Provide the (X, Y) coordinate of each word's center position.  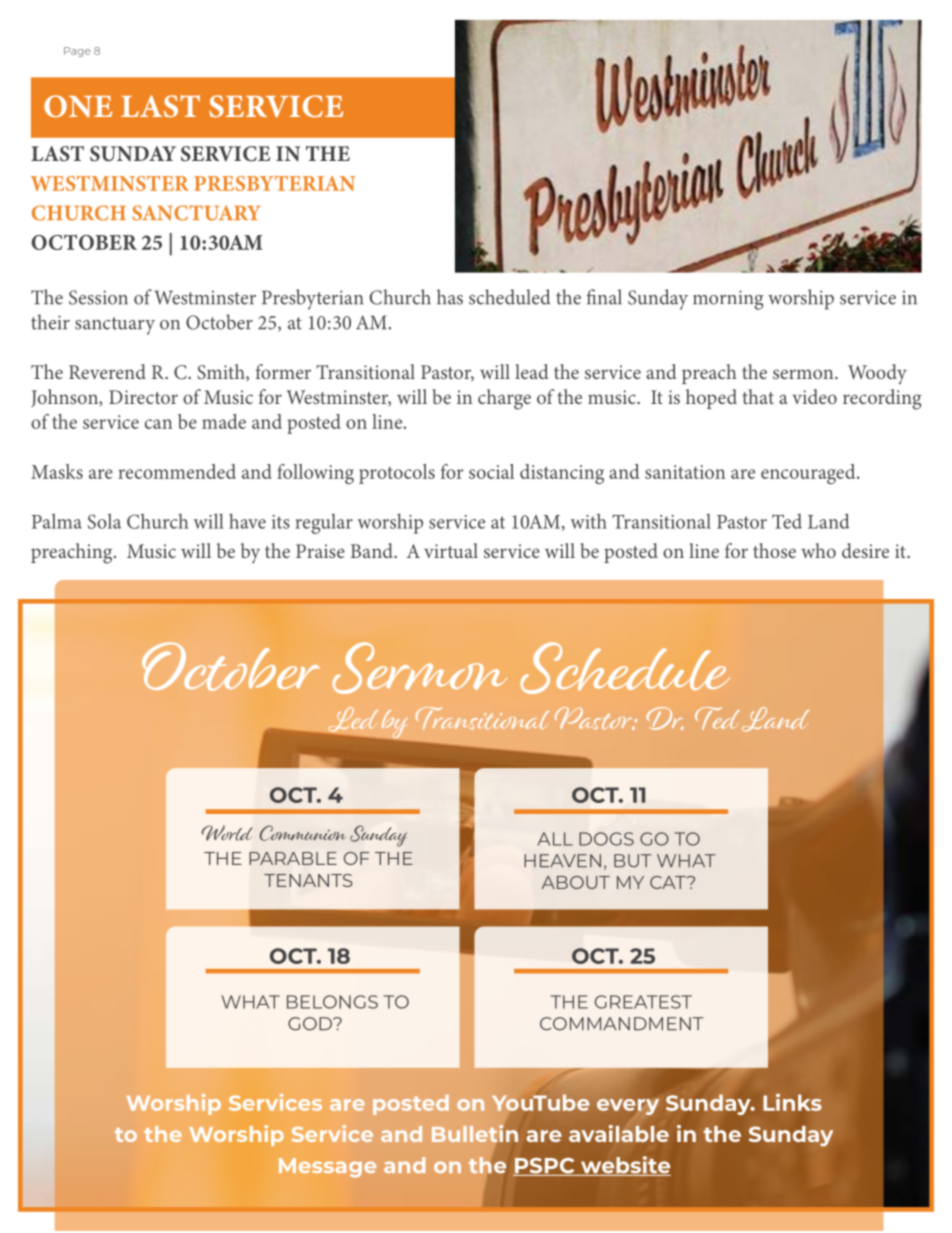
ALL (555, 839)
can (158, 424)
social (491, 471)
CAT (669, 882)
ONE (78, 106)
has (450, 297)
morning (728, 300)
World (227, 833)
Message (327, 1168)
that (758, 396)
